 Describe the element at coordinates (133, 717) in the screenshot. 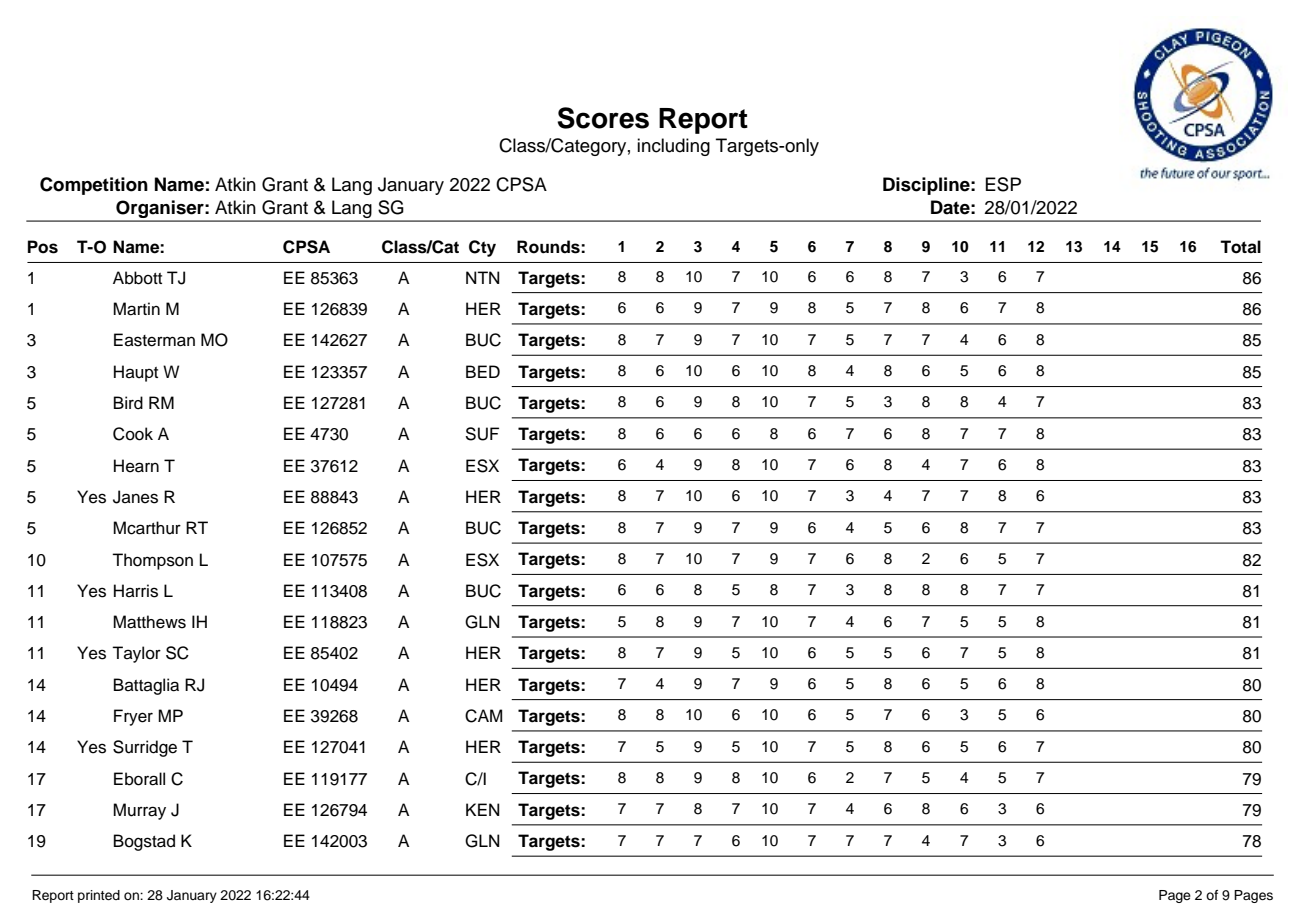

I see `Fryer` at that location.
